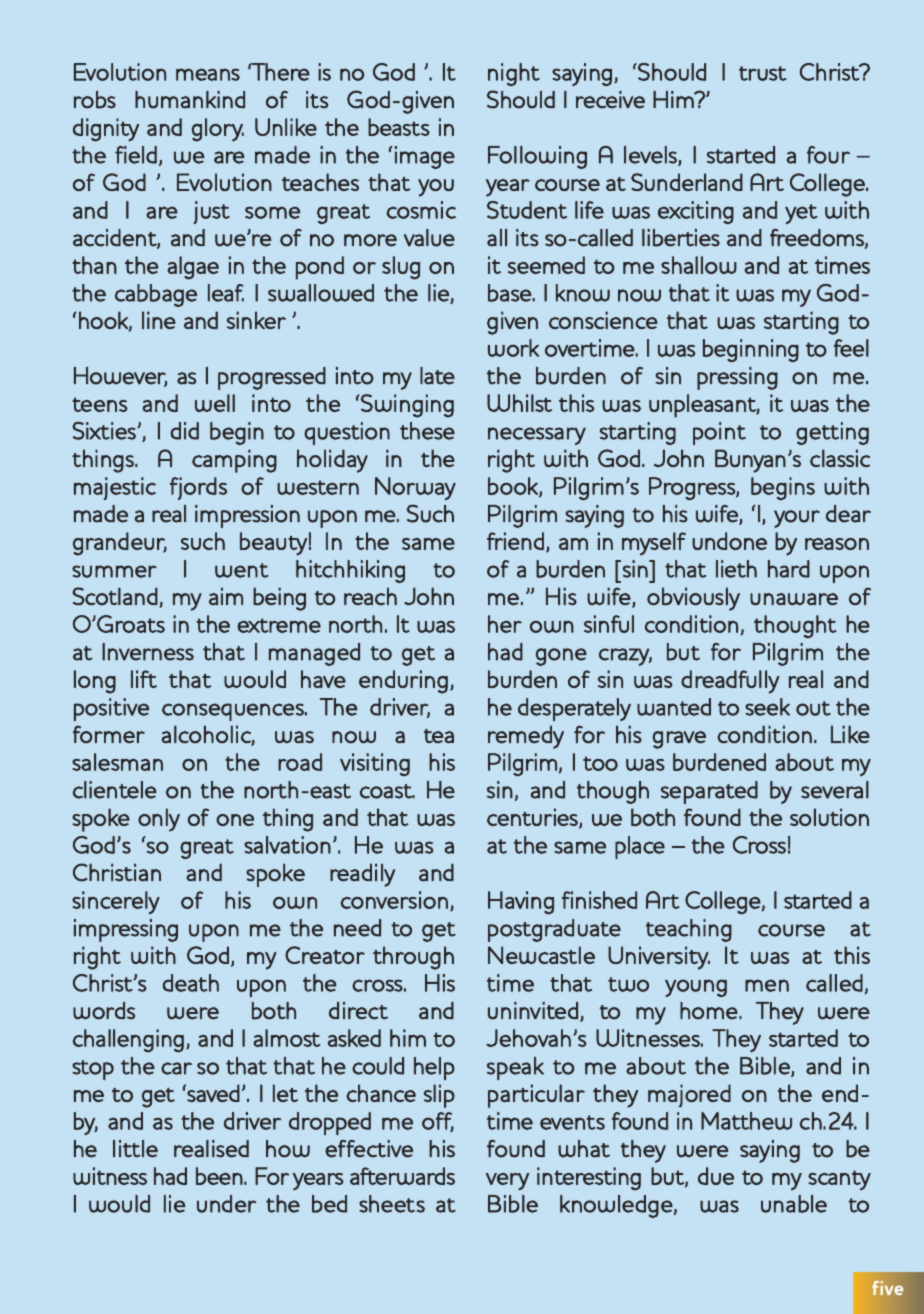  I want to click on gone, so click(561, 657).
